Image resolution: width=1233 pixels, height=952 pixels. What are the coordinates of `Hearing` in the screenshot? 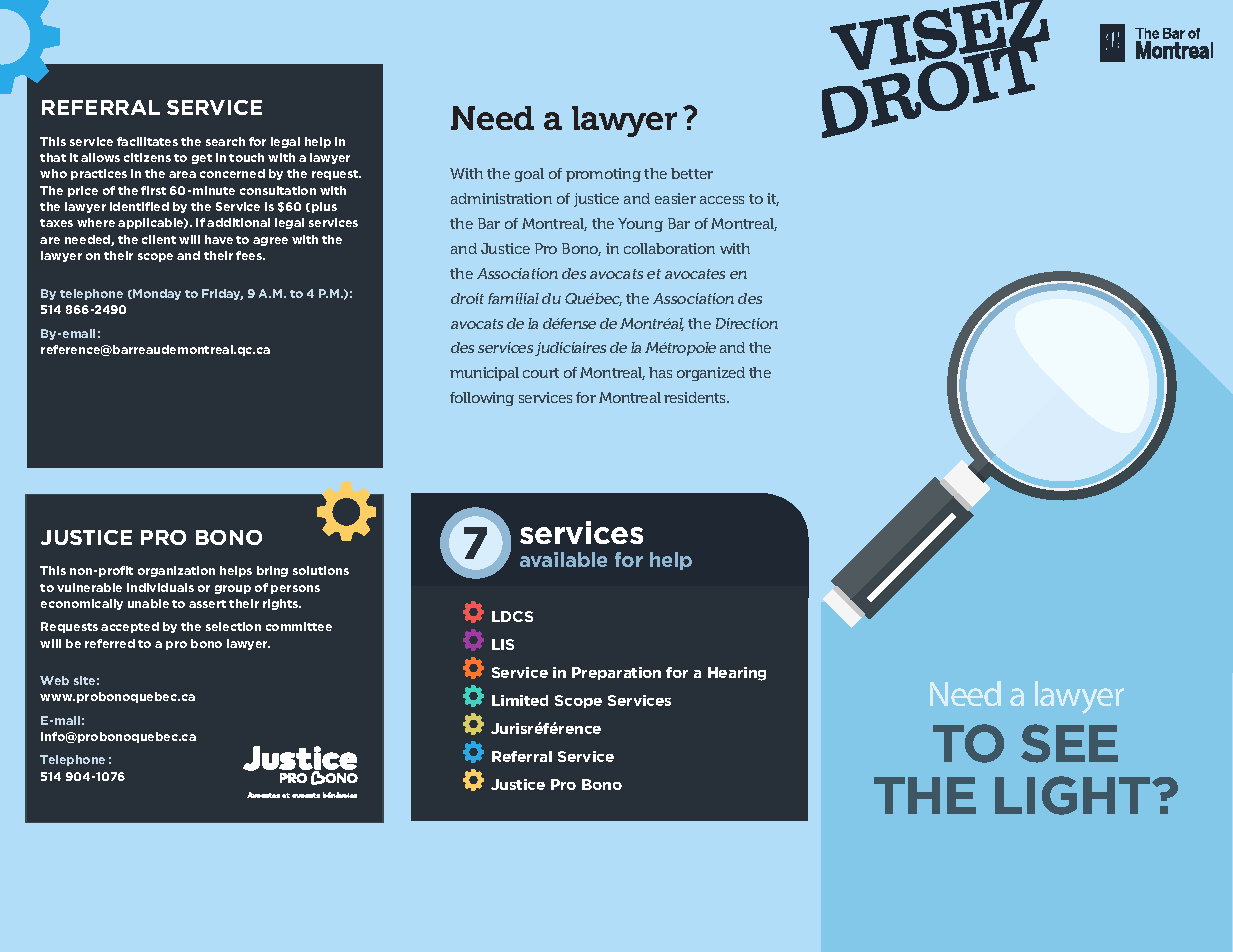 It's located at (737, 674).
